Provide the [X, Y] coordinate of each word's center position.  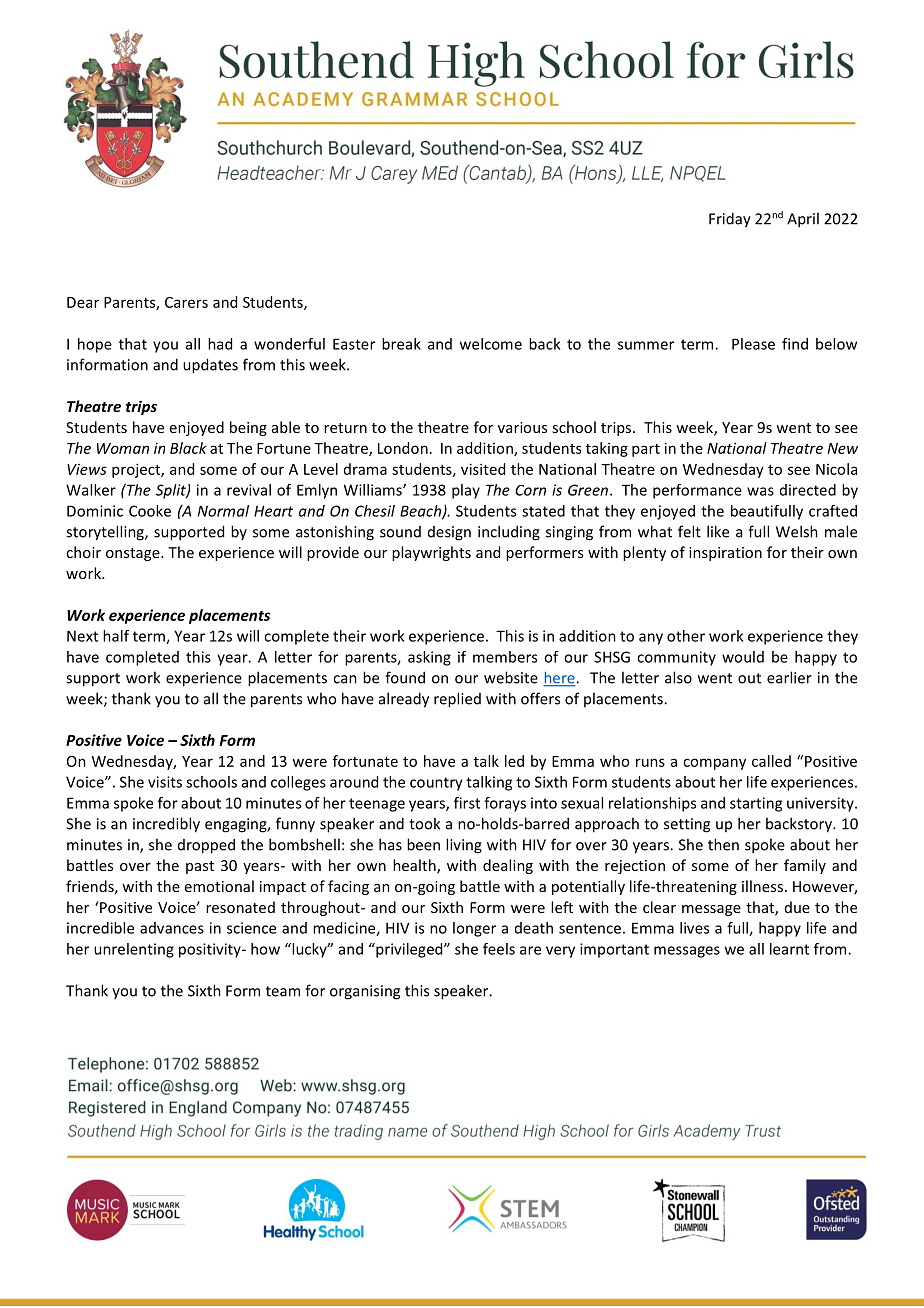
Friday [730, 220]
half [116, 636]
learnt [789, 949]
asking [429, 658]
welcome [491, 344]
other [686, 636]
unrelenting [134, 950]
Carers [186, 302]
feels [499, 949]
